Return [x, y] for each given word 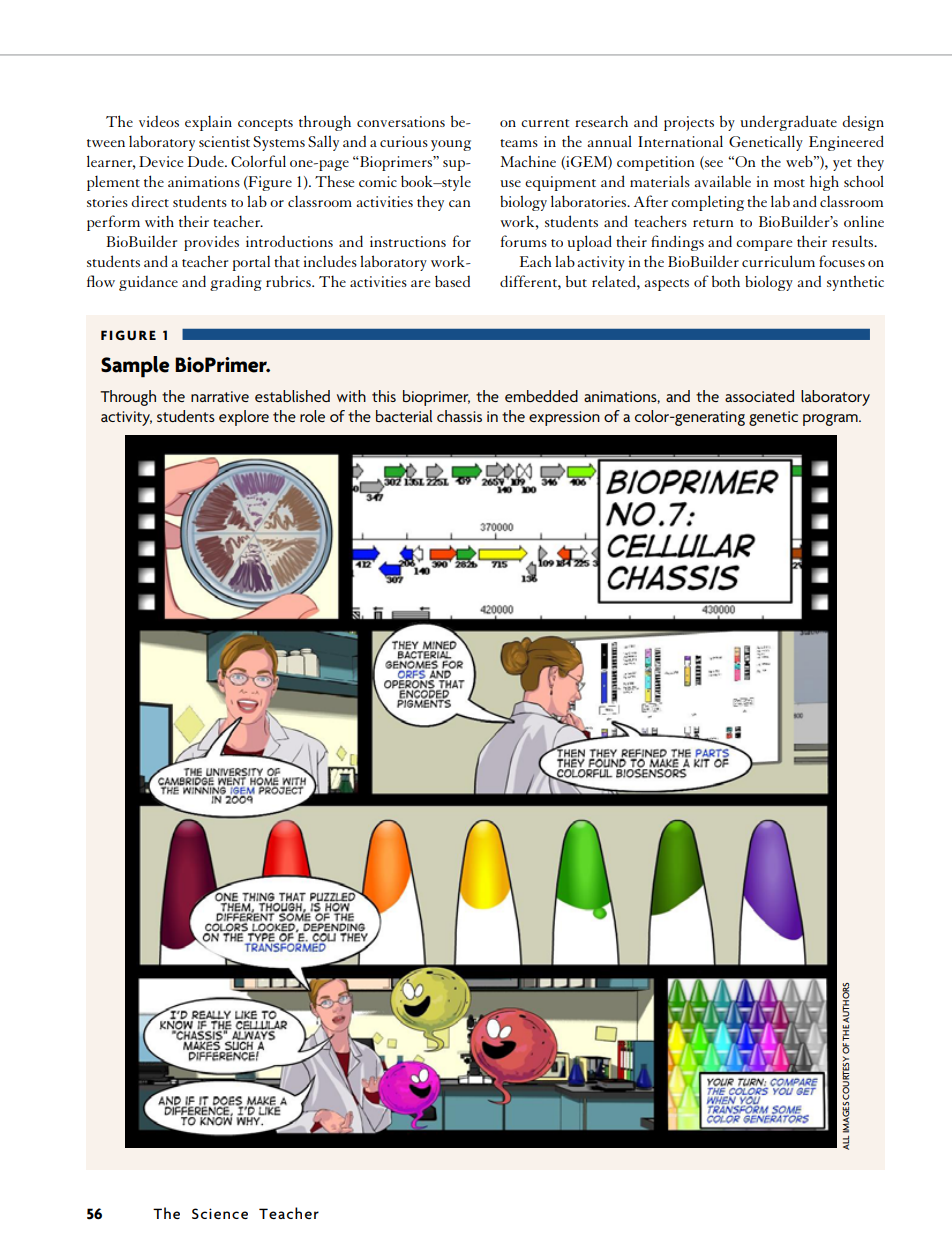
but [576, 281]
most [789, 183]
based [452, 281]
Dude [206, 161]
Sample [135, 367]
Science [220, 1213]
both [726, 281]
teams [519, 143]
